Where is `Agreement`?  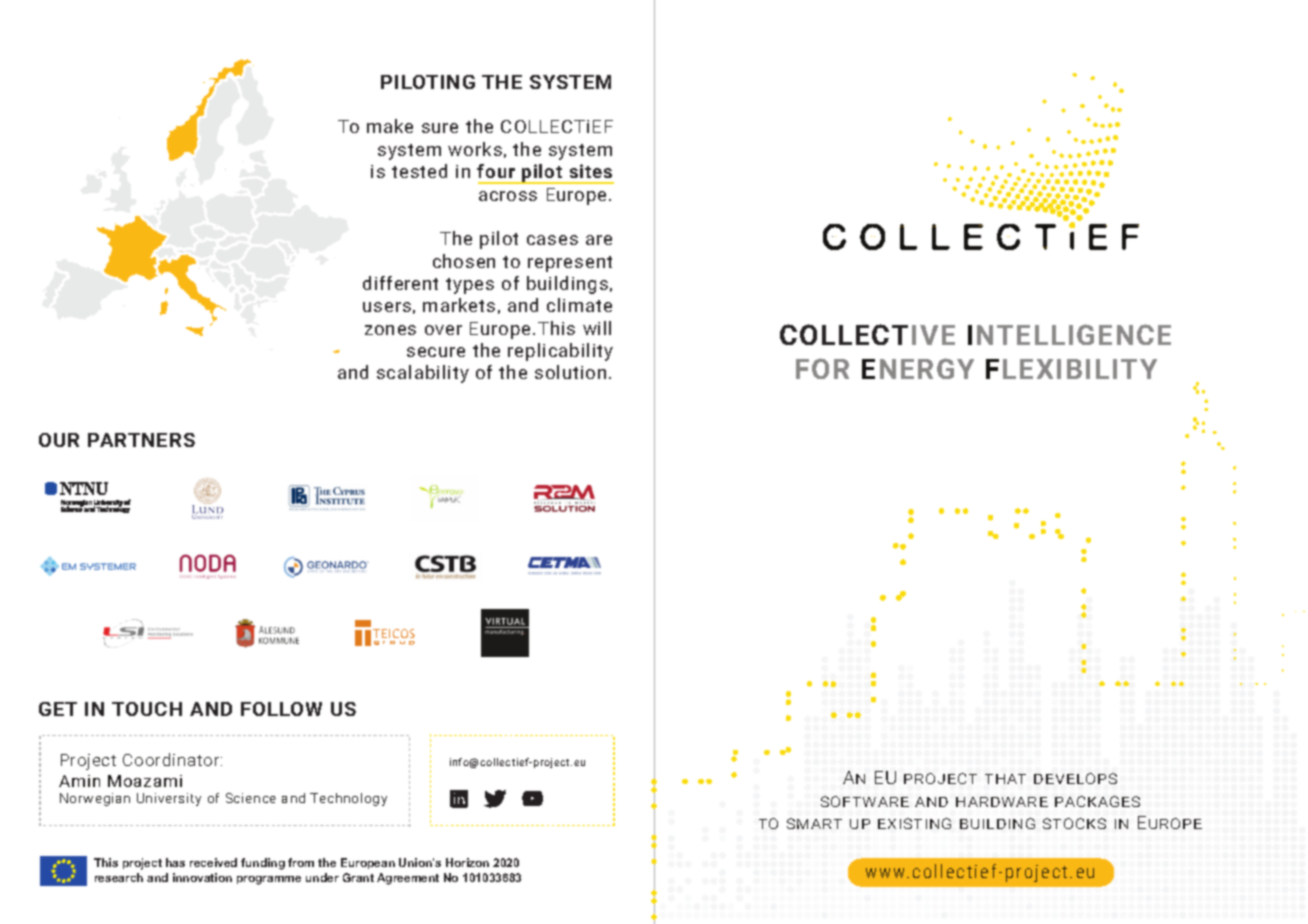
Agreement is located at coordinates (408, 879).
